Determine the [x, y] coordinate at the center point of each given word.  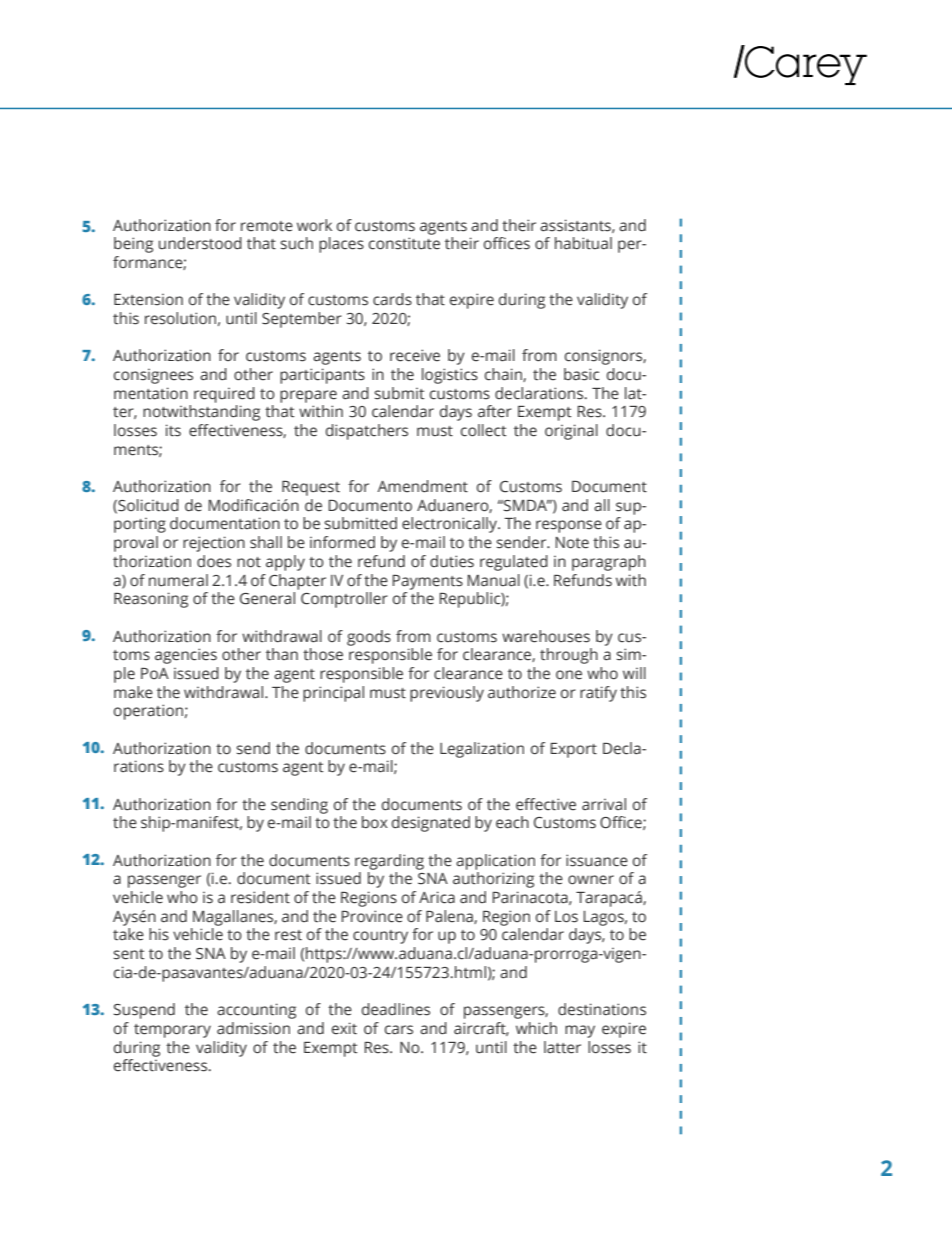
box [375, 822]
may [580, 1031]
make [133, 692]
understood [200, 243]
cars [399, 1030]
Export [573, 750]
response [569, 526]
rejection [214, 544]
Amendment [422, 486]
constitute [404, 243]
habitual [583, 243]
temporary [172, 1031]
